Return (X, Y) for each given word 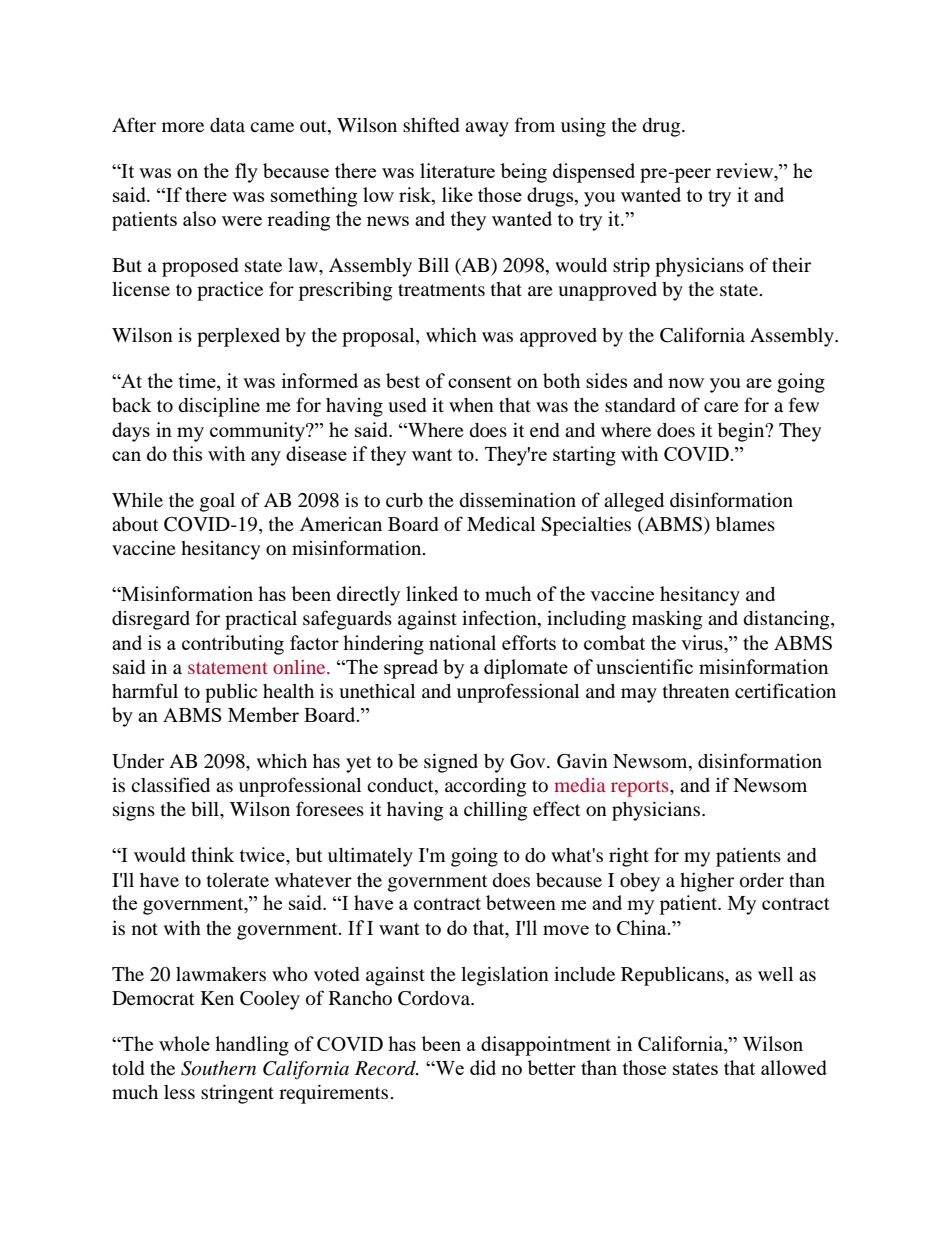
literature (457, 170)
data (227, 125)
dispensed (594, 173)
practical (261, 620)
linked (432, 593)
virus (703, 642)
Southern (218, 1068)
